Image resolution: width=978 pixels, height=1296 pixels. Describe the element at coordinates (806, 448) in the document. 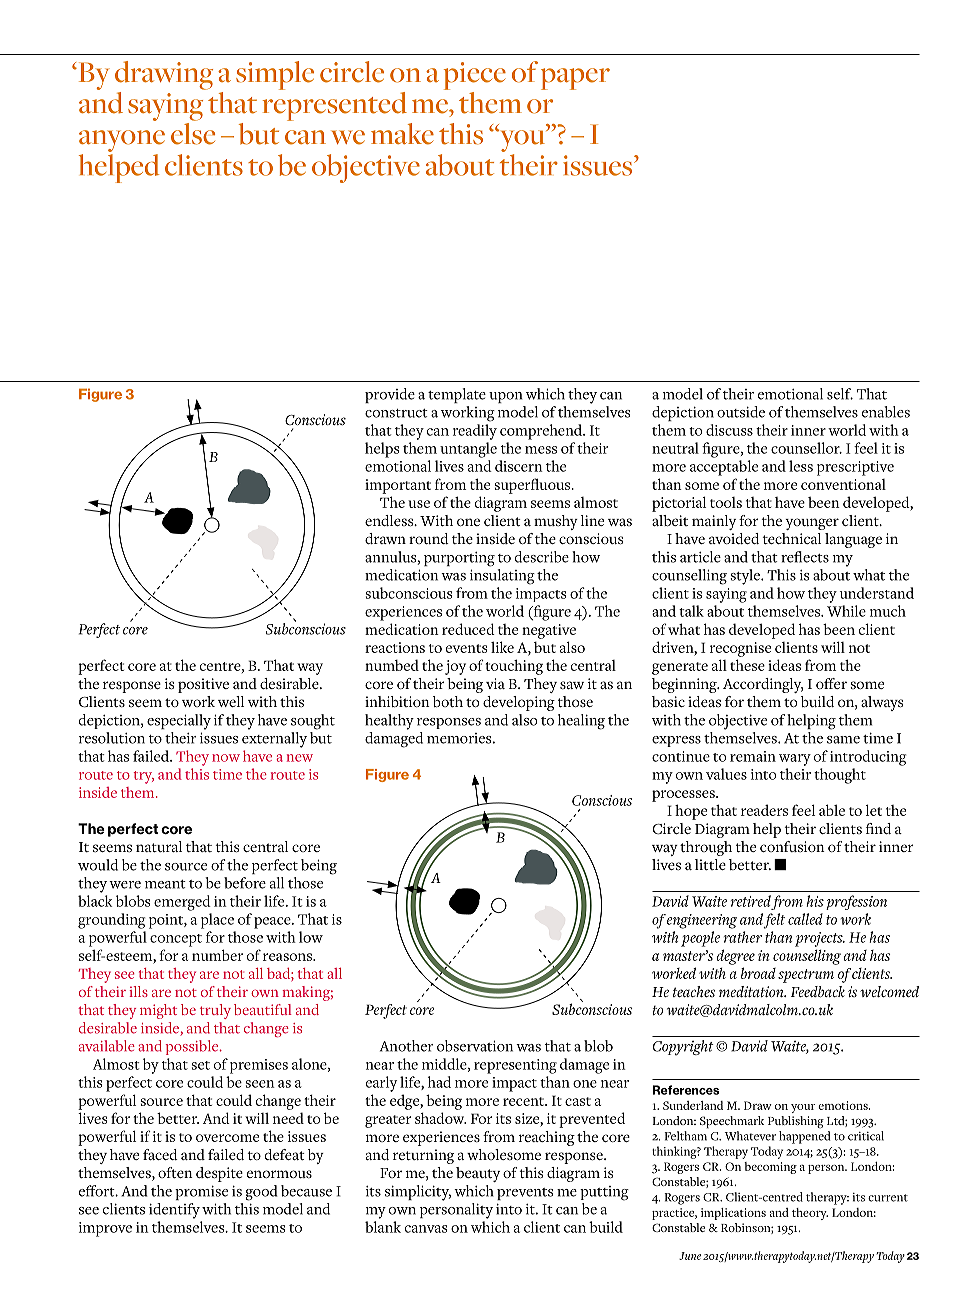

I see `counsellor` at that location.
